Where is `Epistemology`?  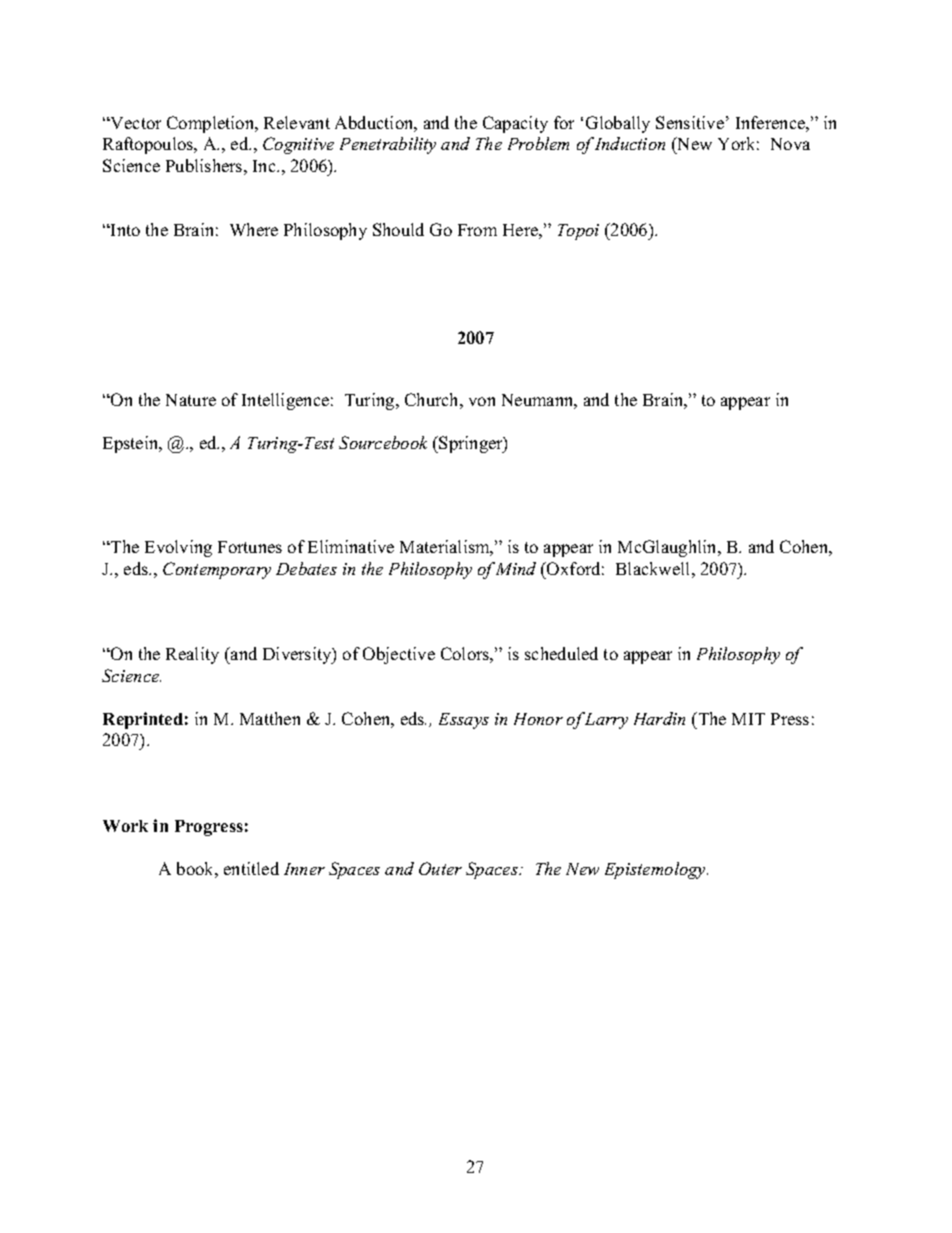 Epistemology is located at coordinates (656, 870).
